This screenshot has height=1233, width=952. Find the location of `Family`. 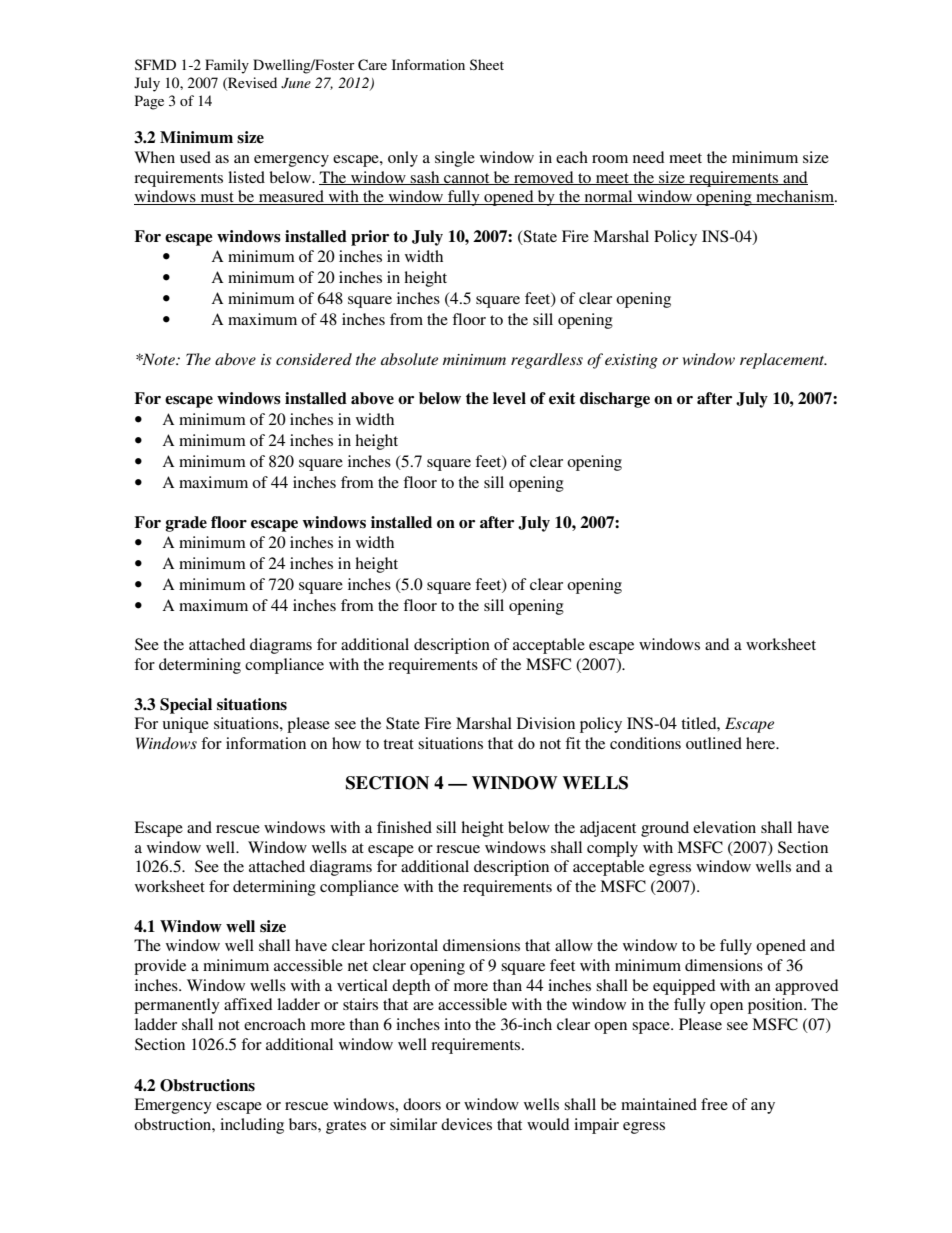

Family is located at coordinates (227, 66).
